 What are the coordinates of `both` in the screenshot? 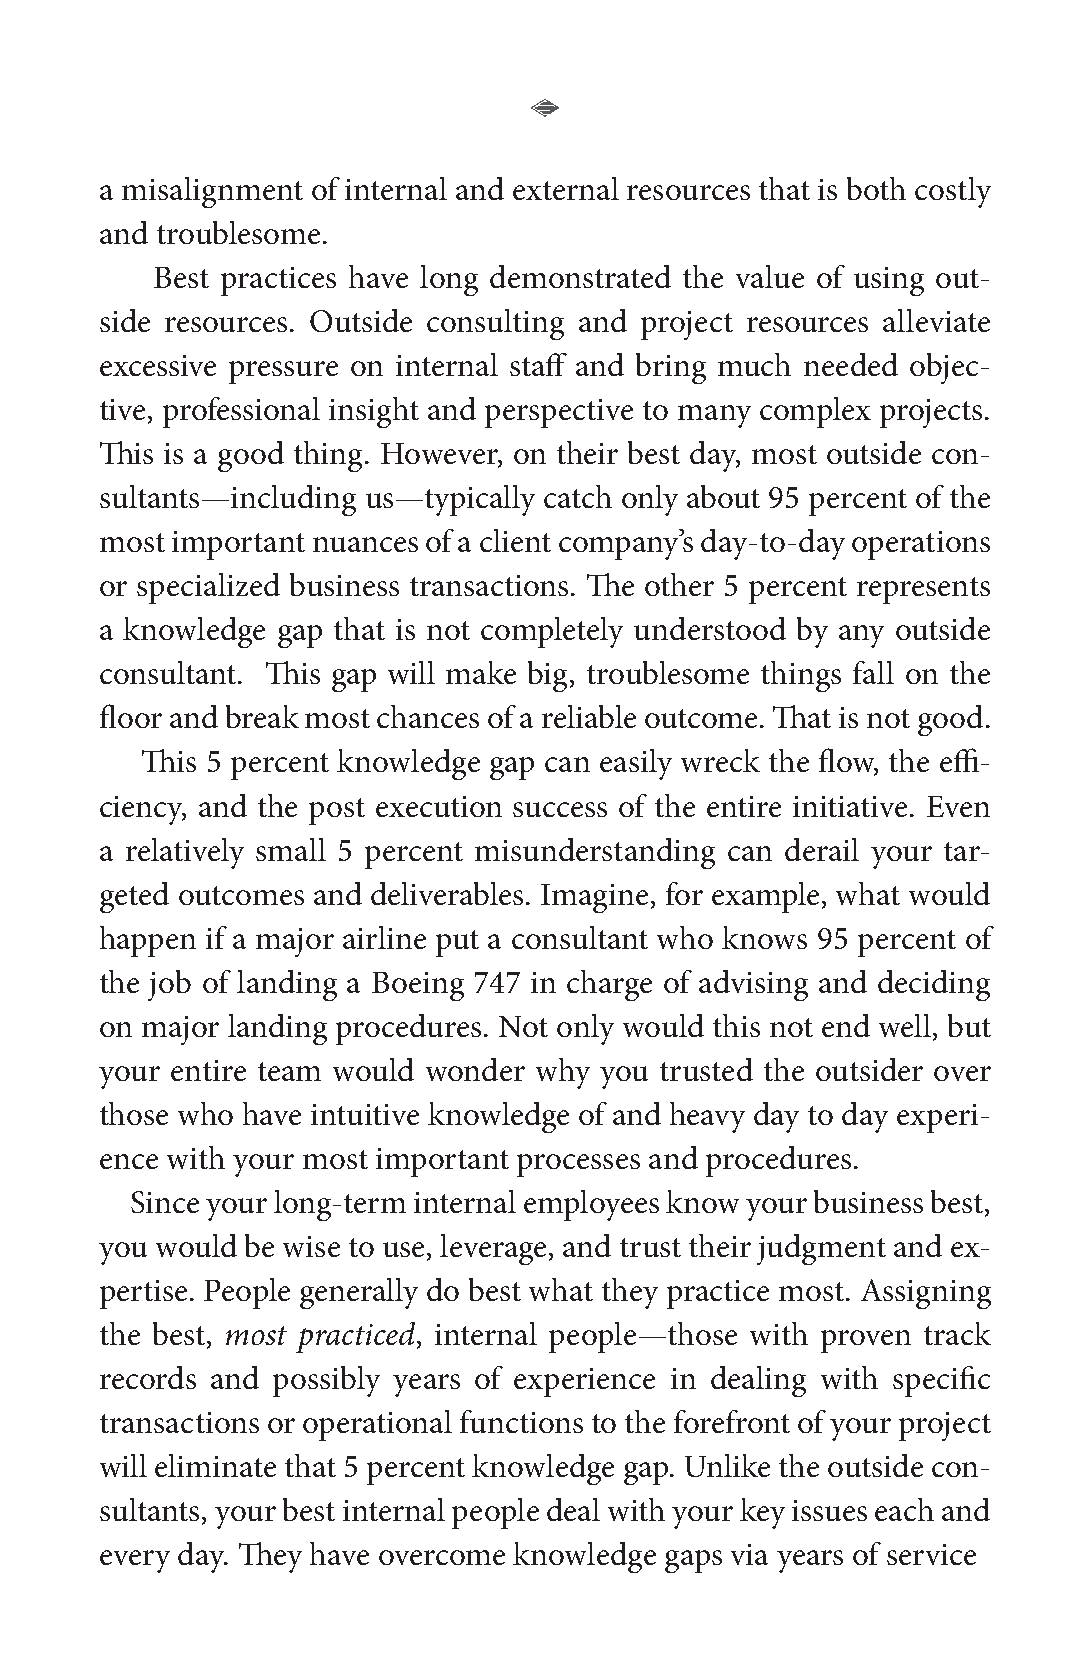 It's located at (876, 188).
